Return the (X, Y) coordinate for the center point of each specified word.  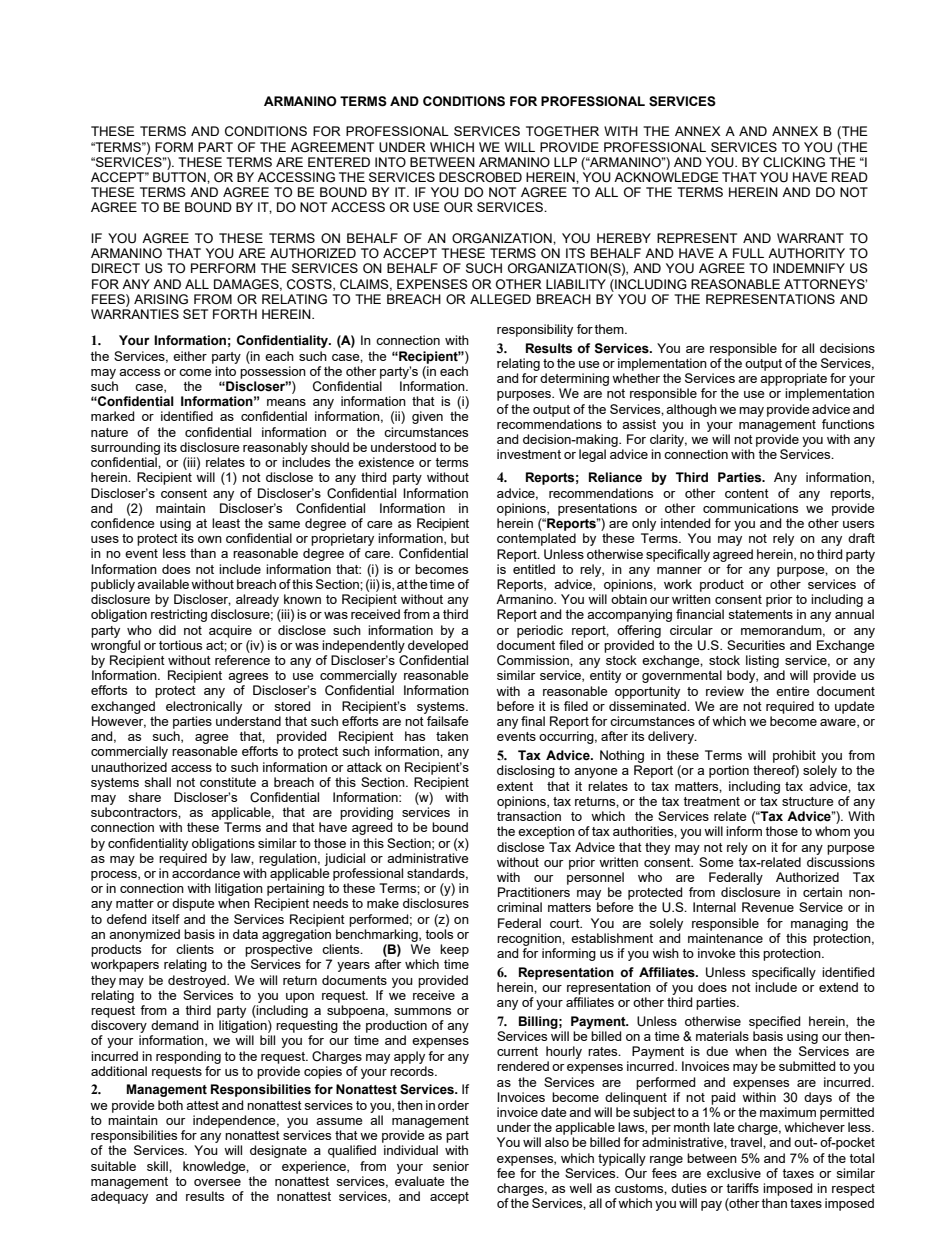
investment (529, 454)
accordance (206, 873)
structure (807, 801)
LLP (565, 162)
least (226, 523)
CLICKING (794, 162)
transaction (529, 816)
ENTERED (339, 162)
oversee (217, 1182)
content (747, 493)
